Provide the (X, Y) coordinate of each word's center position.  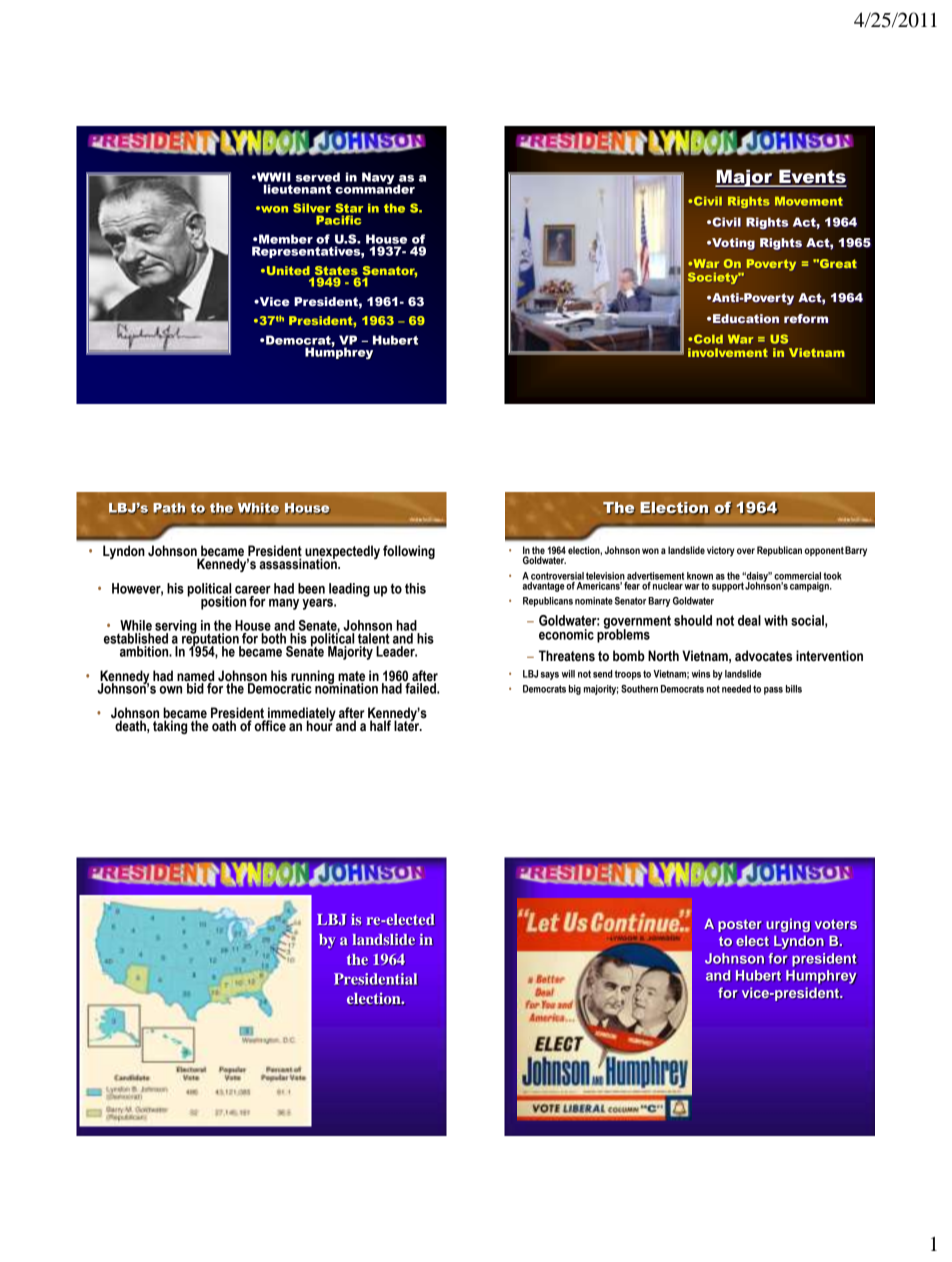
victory (721, 551)
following (409, 552)
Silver (312, 208)
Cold (708, 339)
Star (349, 208)
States (336, 270)
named (195, 676)
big (575, 690)
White (259, 508)
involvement (728, 352)
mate (351, 676)
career (253, 590)
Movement (809, 201)
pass (773, 691)
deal (749, 620)
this (415, 588)
